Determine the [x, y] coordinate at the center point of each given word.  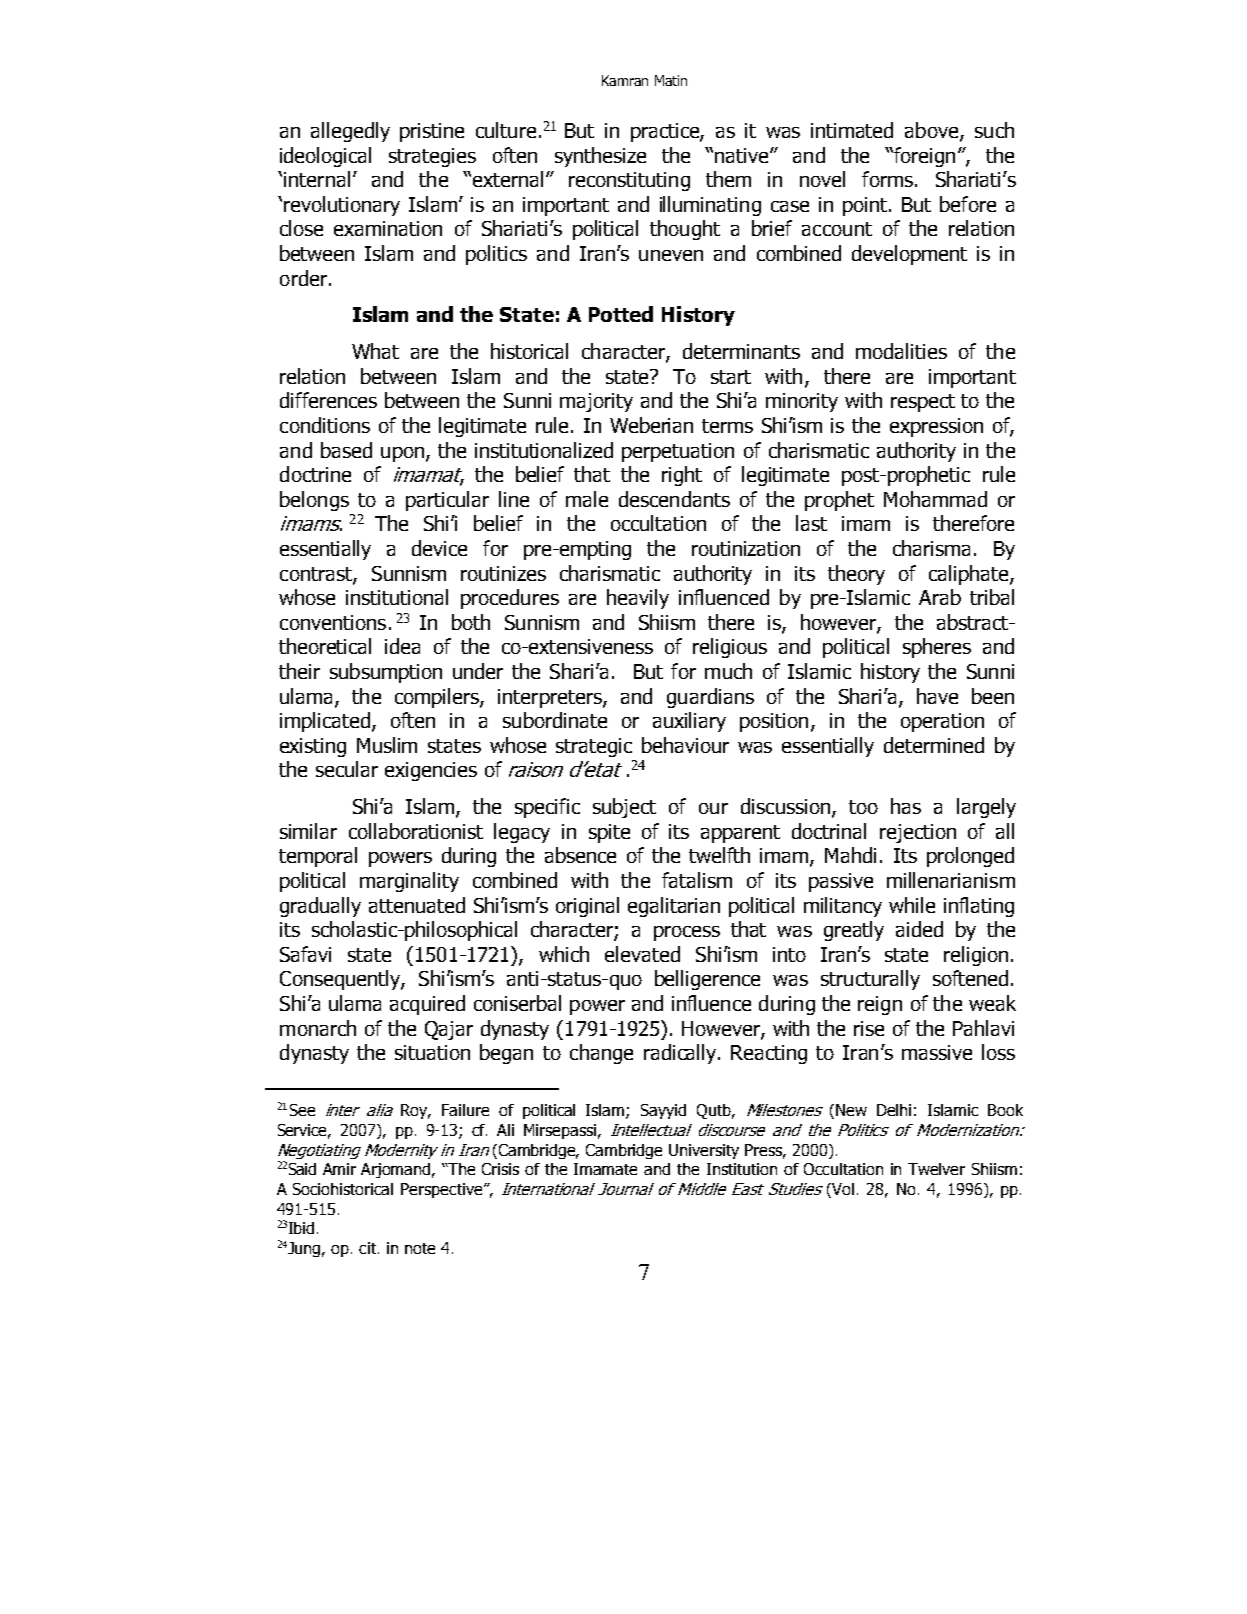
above [933, 131]
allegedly [350, 132]
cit [369, 1248]
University [704, 1151]
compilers [438, 698]
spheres [937, 648]
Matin [671, 80]
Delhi [894, 1110]
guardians [710, 698]
